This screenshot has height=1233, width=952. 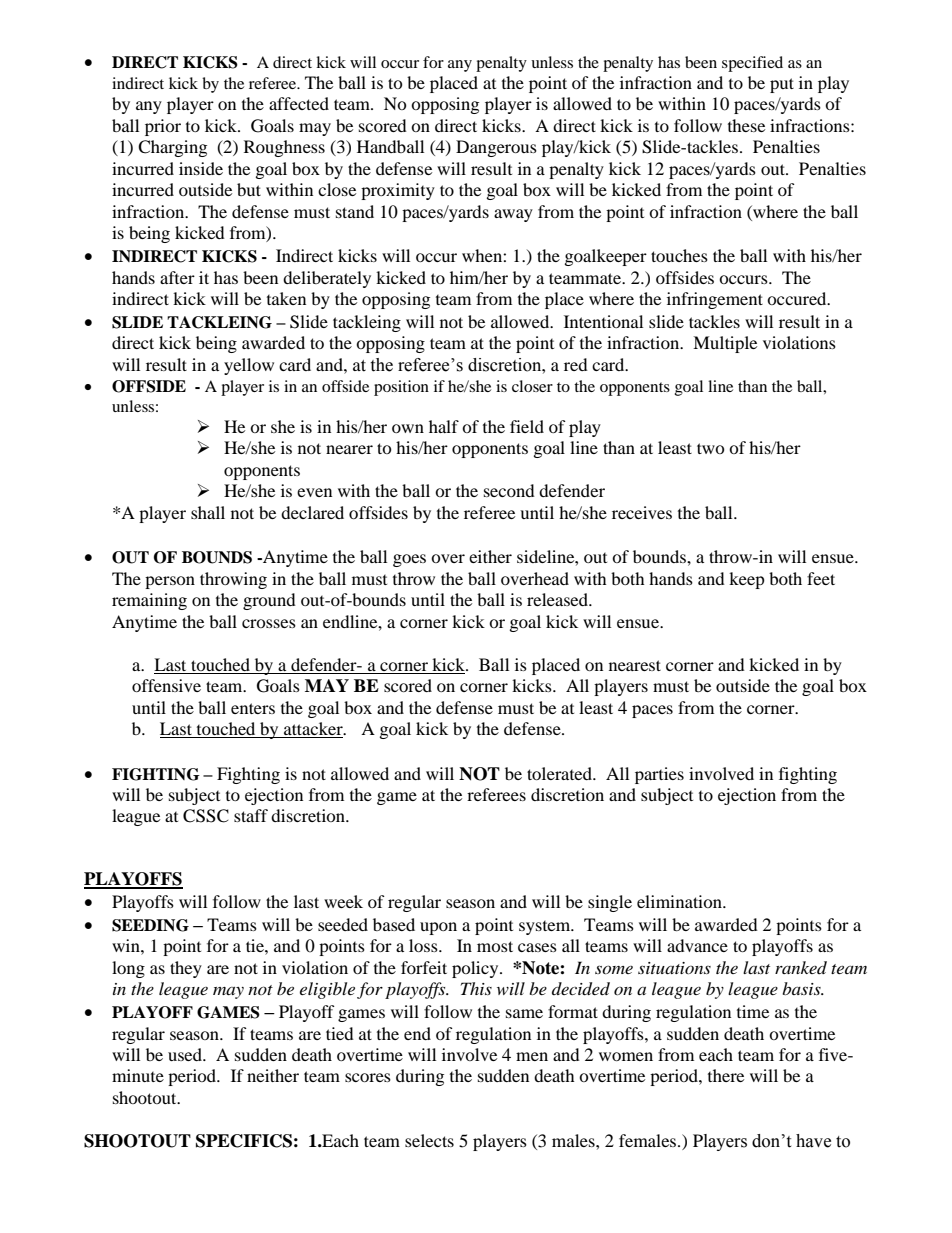 I want to click on there, so click(x=726, y=1075).
